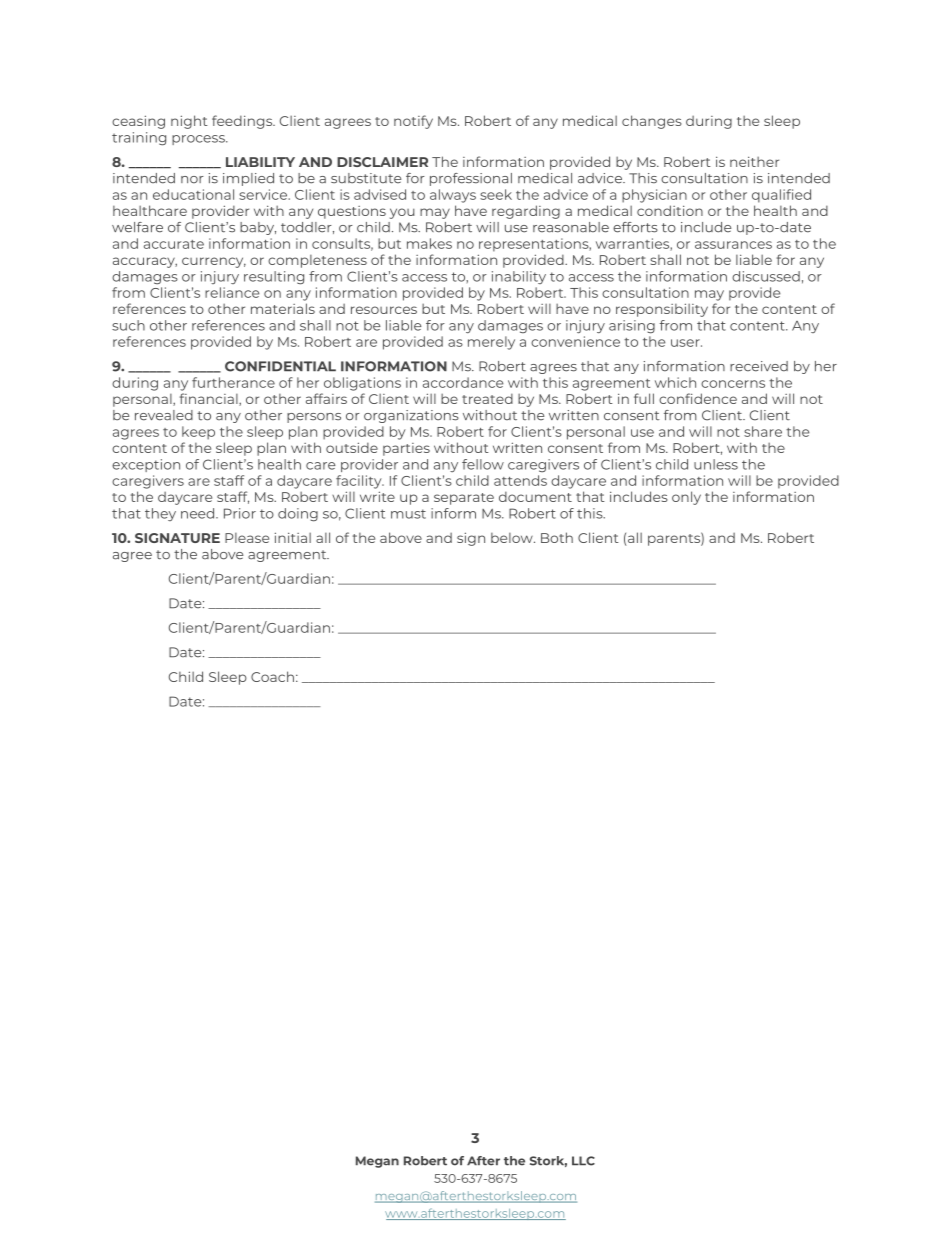 The image size is (952, 1233). What do you see at coordinates (471, 179) in the image?
I see `professional` at bounding box center [471, 179].
